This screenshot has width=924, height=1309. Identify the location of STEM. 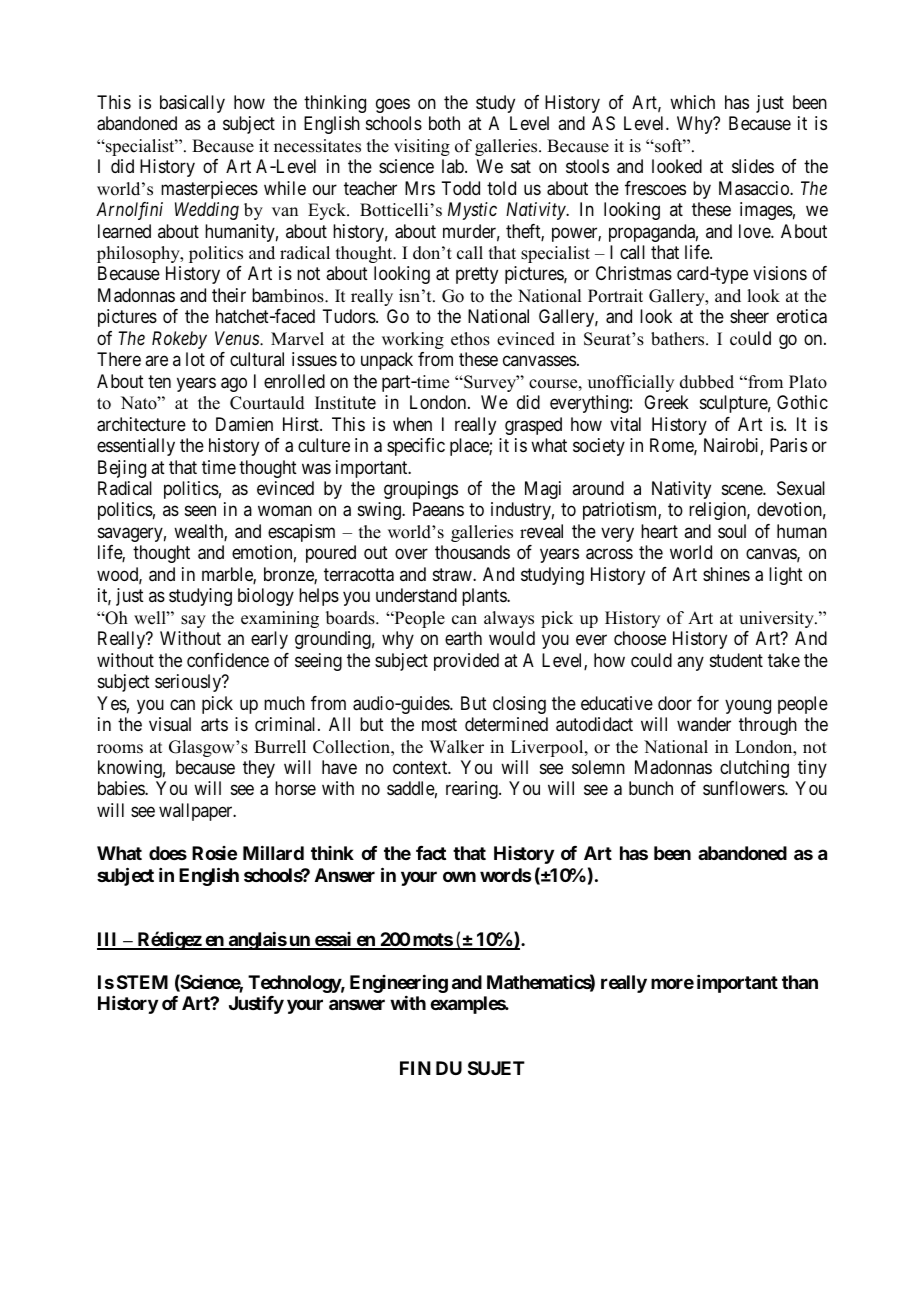
(142, 982).
